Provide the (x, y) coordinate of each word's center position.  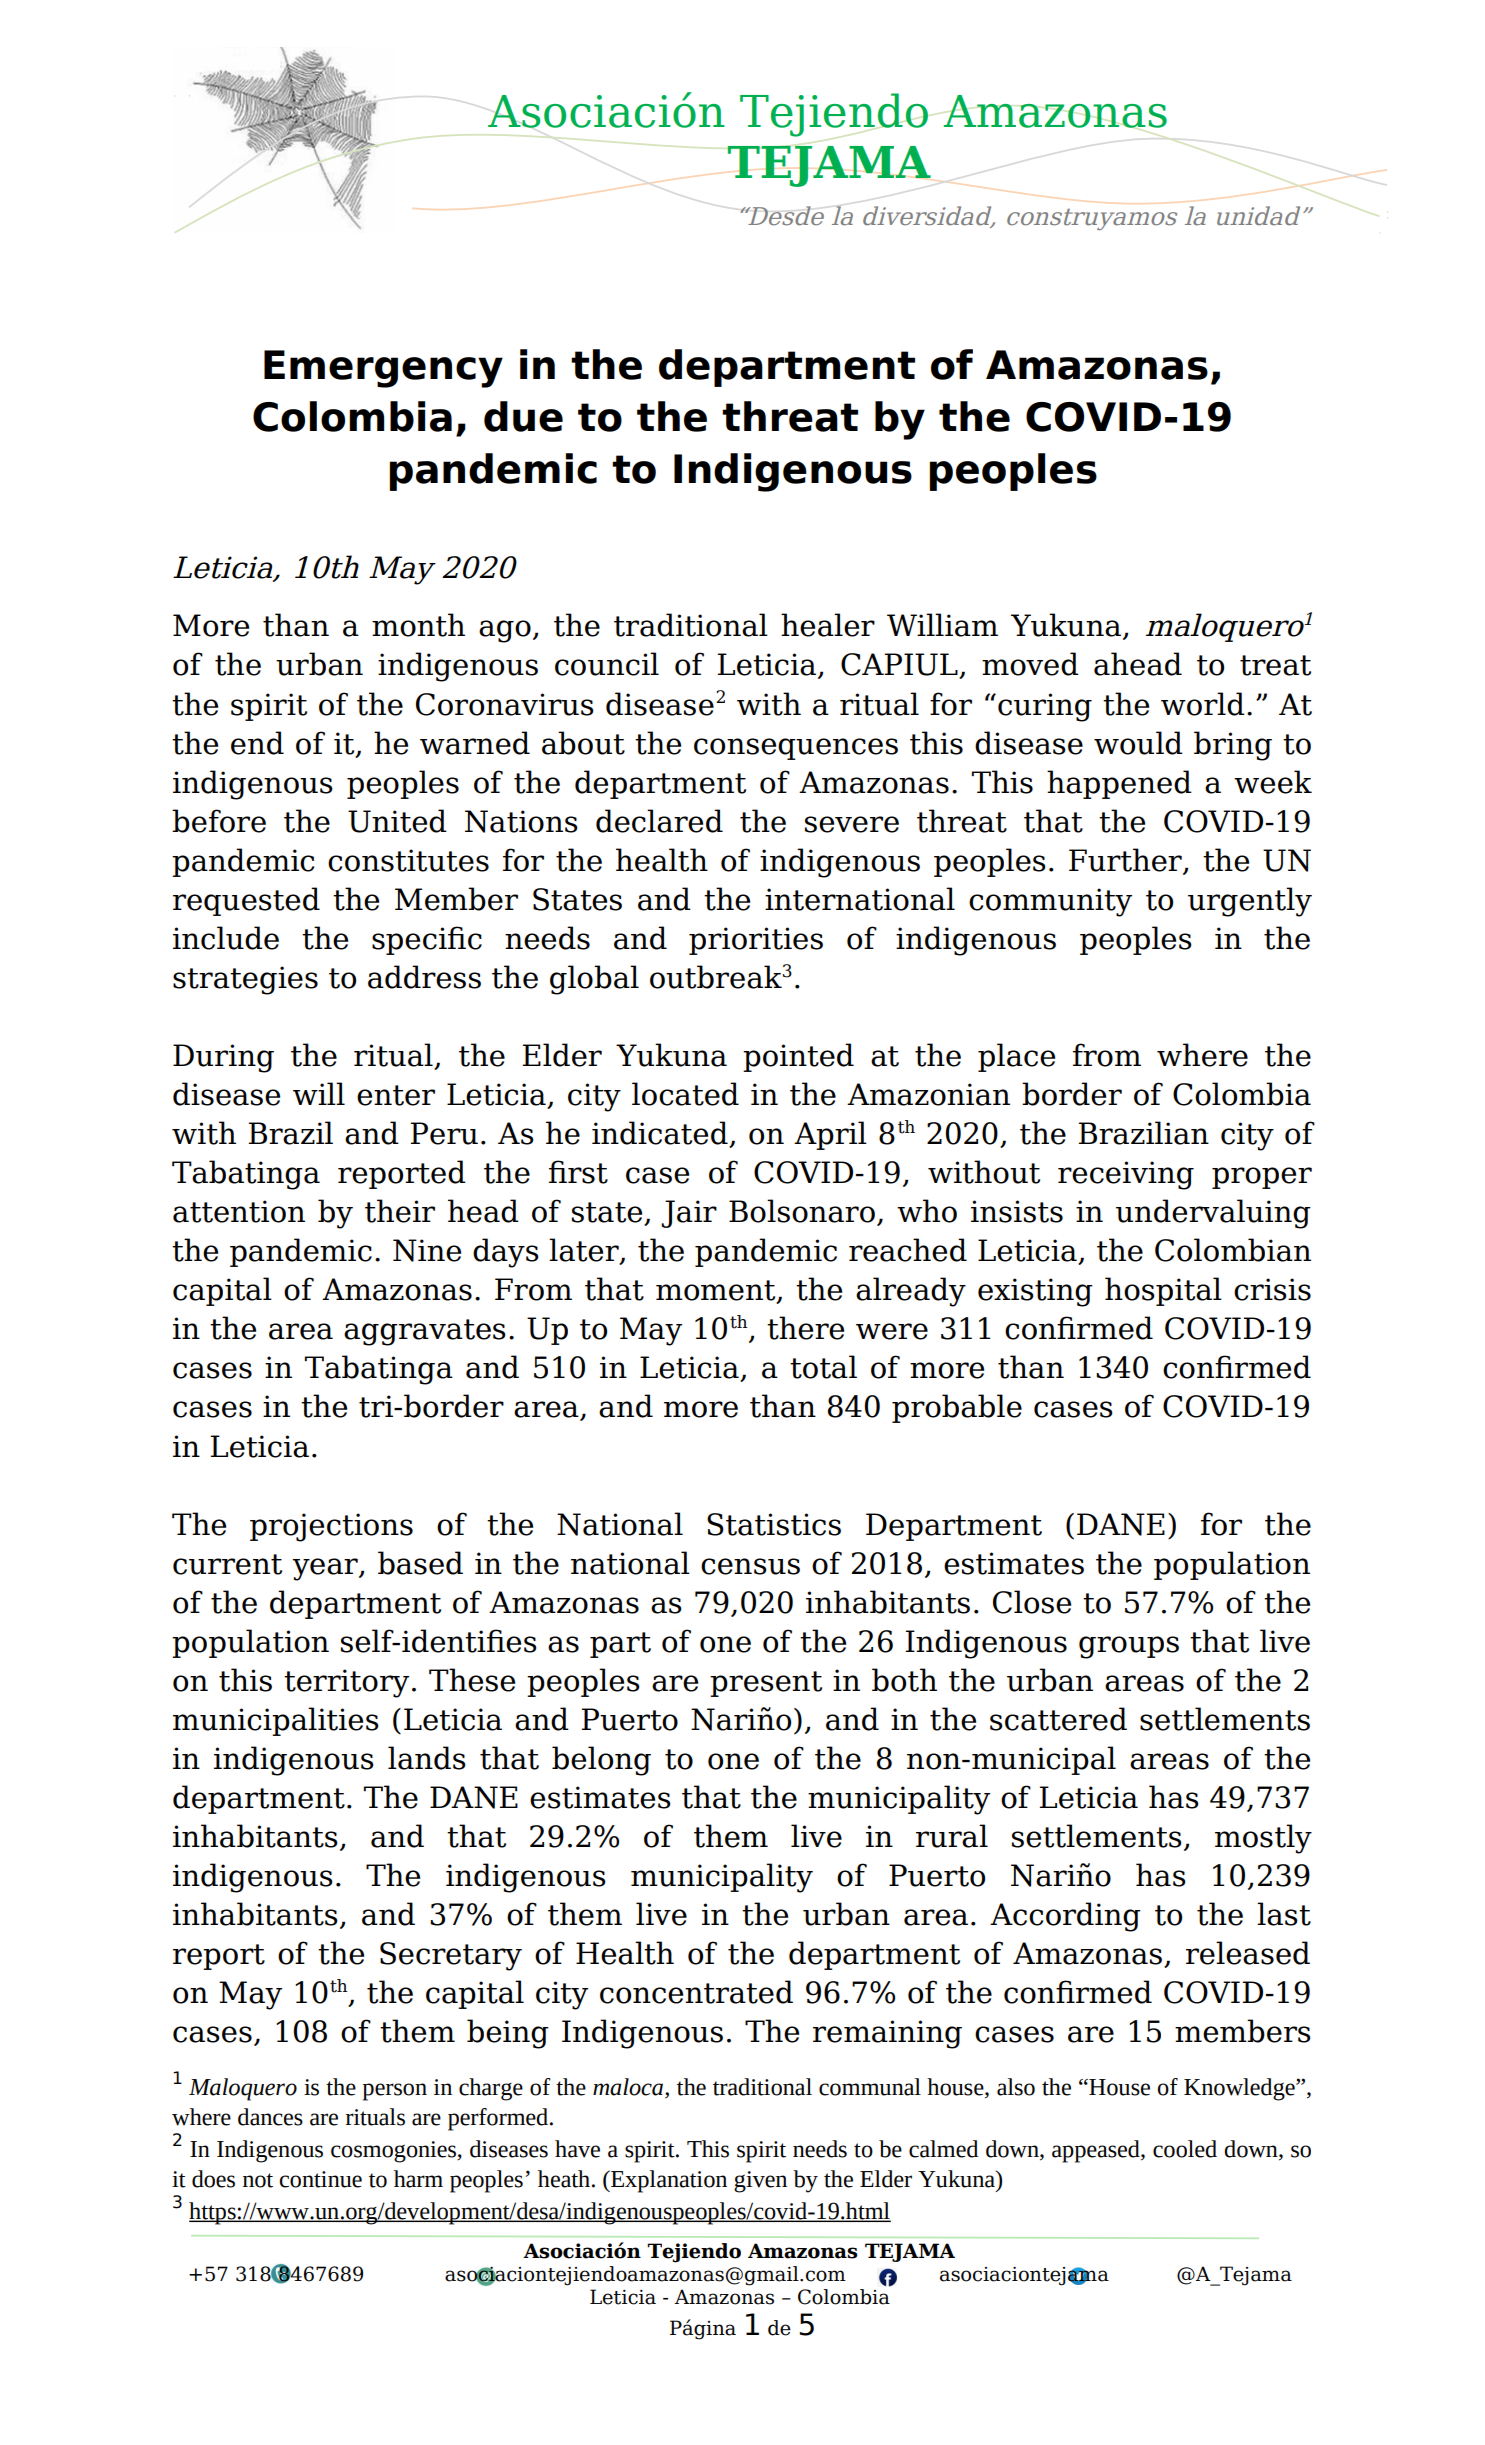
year (326, 1569)
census (750, 1566)
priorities (756, 941)
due (523, 416)
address (424, 977)
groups (1129, 1647)
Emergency (383, 369)
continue (321, 2179)
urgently (1250, 902)
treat (1275, 665)
